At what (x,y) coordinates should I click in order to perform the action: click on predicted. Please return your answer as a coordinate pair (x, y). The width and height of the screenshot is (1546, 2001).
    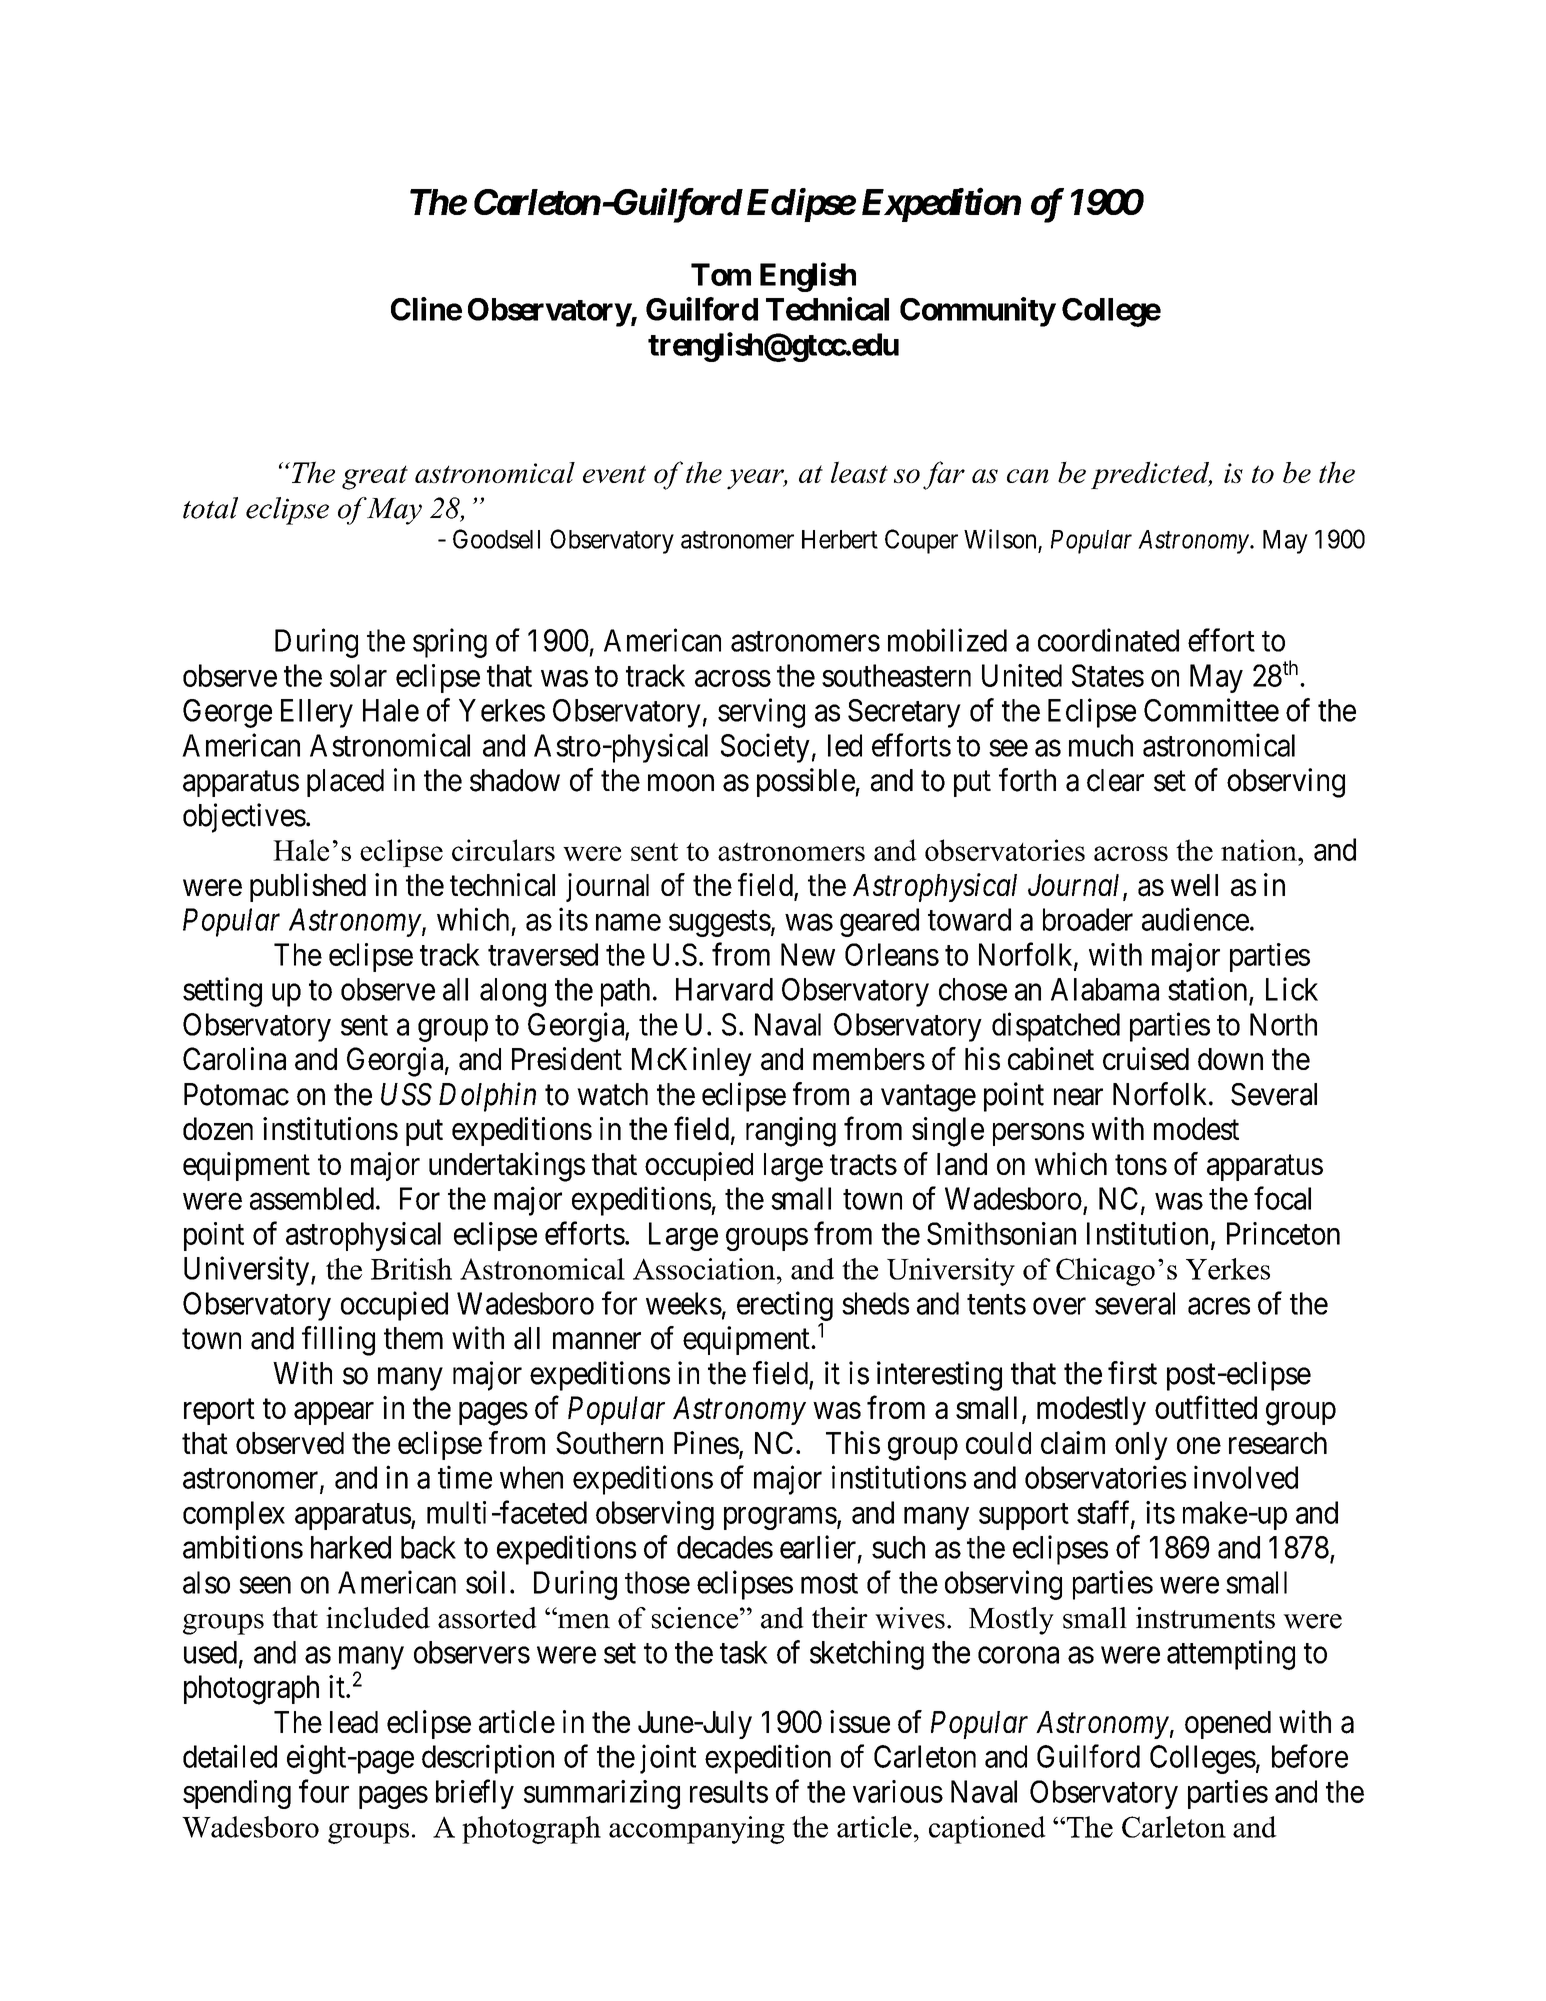
    Looking at the image, I should click on (1151, 475).
